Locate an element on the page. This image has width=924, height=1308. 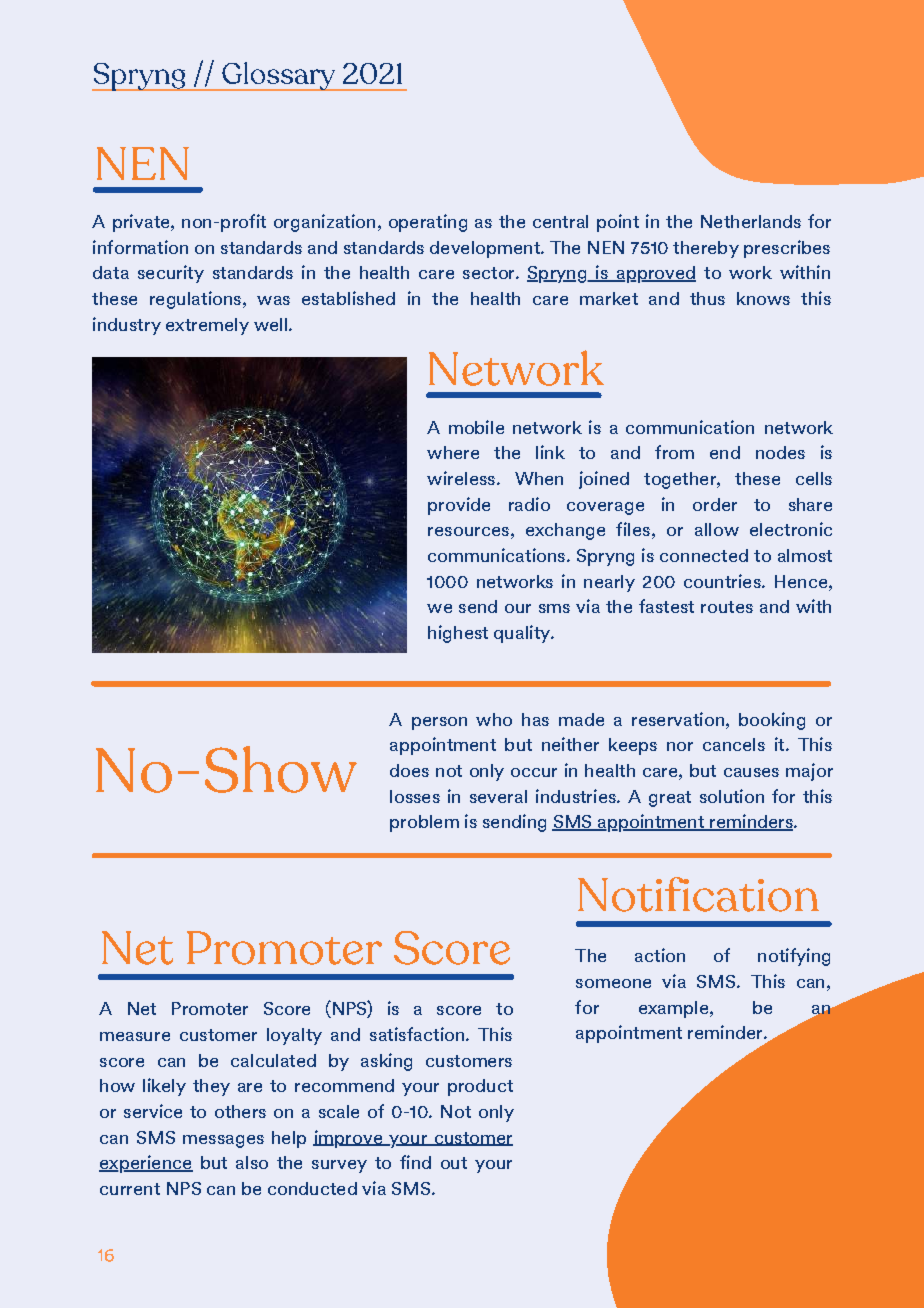
mobile is located at coordinates (476, 427).
